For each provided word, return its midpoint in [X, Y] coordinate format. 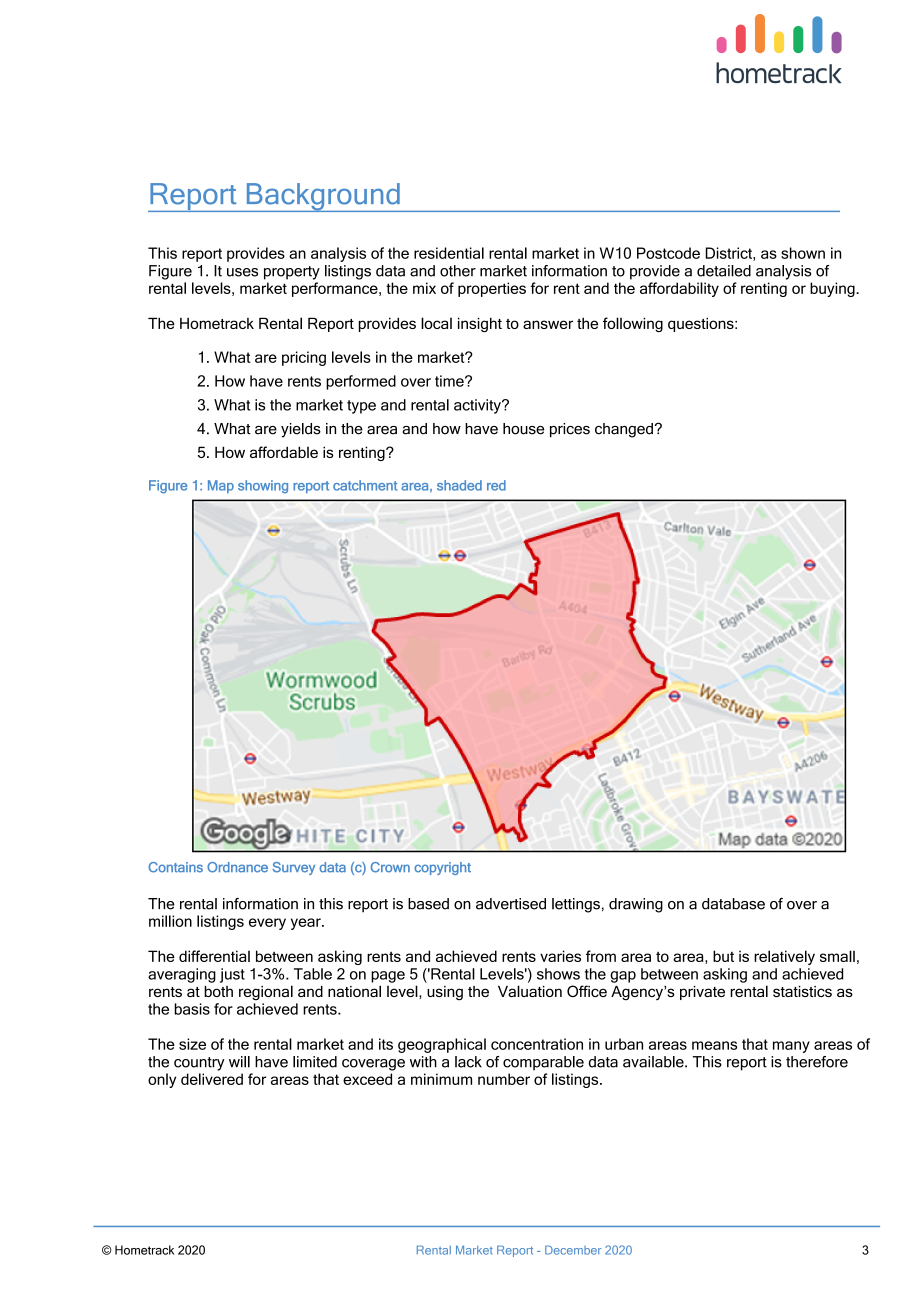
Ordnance [237, 867]
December [573, 1250]
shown [803, 253]
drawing [636, 905]
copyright [442, 868]
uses [242, 272]
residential [449, 253]
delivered [212, 1079]
